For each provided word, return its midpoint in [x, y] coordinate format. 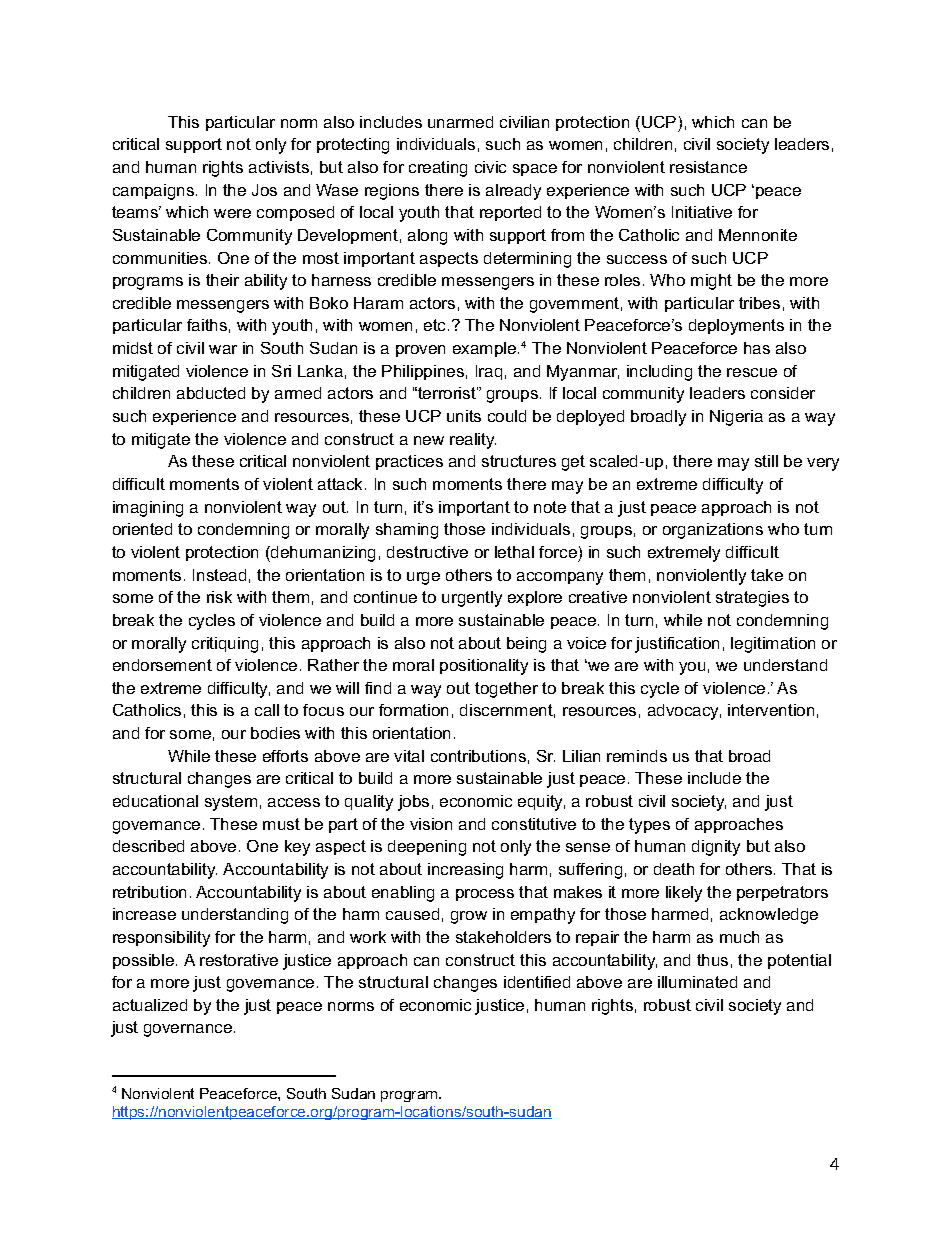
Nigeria [736, 418]
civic [490, 167]
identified [537, 982]
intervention [771, 710]
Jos [264, 190]
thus [712, 960]
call [267, 710]
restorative [239, 960]
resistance [708, 167]
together [506, 690]
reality [473, 441]
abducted [211, 393]
